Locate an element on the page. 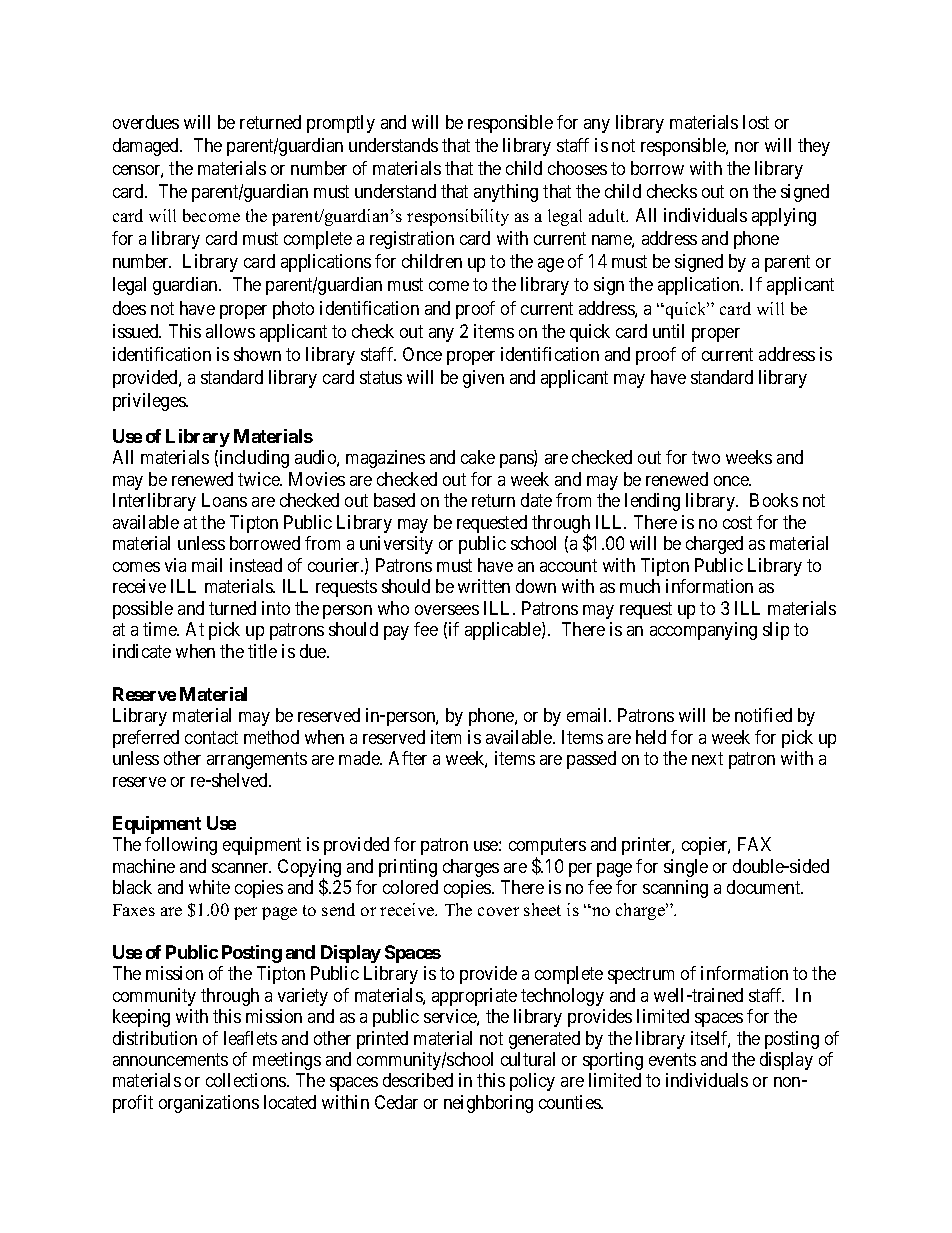 Image resolution: width=952 pixels, height=1233 pixels. After is located at coordinates (408, 758).
